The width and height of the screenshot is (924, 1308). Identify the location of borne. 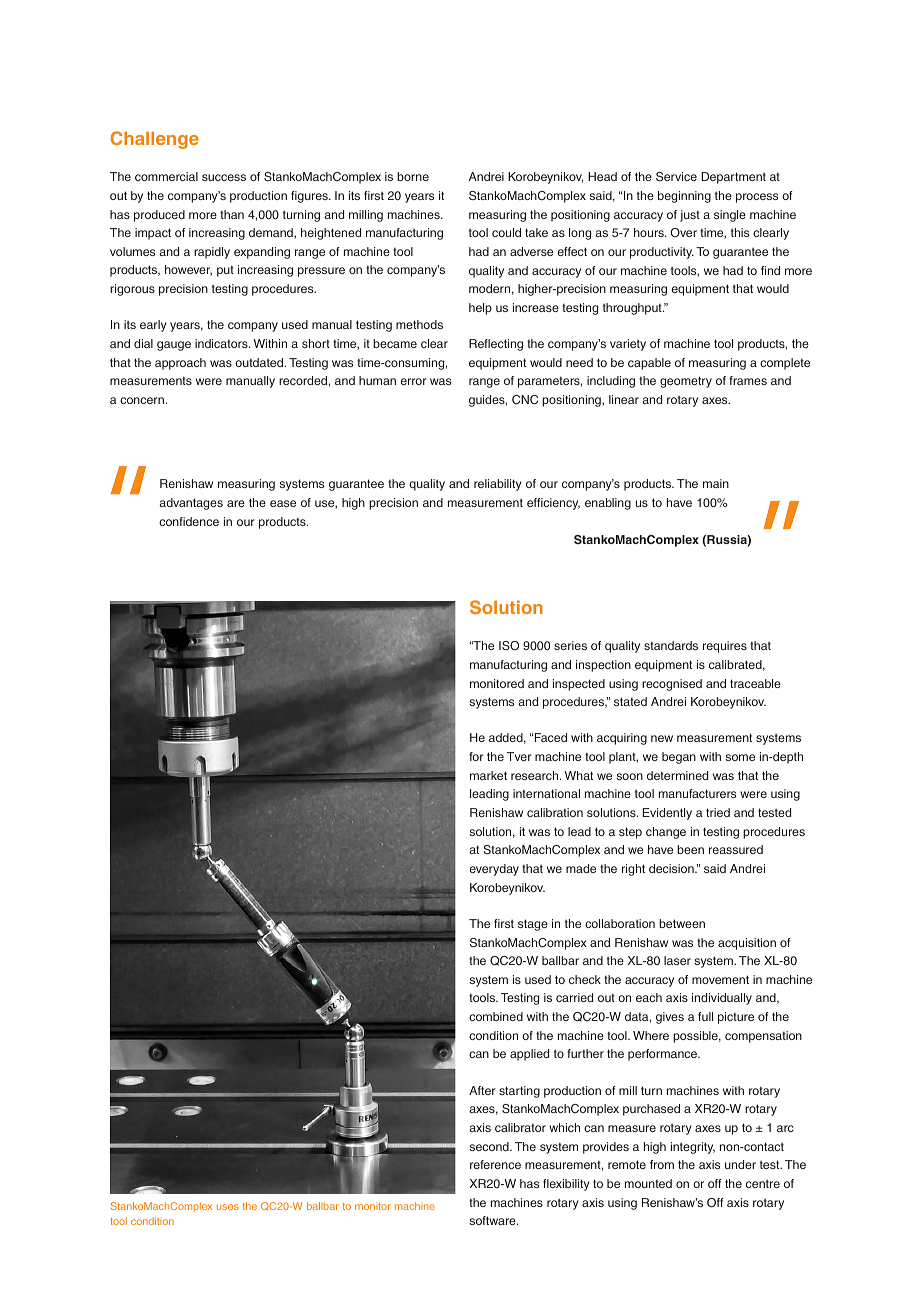
(413, 176).
